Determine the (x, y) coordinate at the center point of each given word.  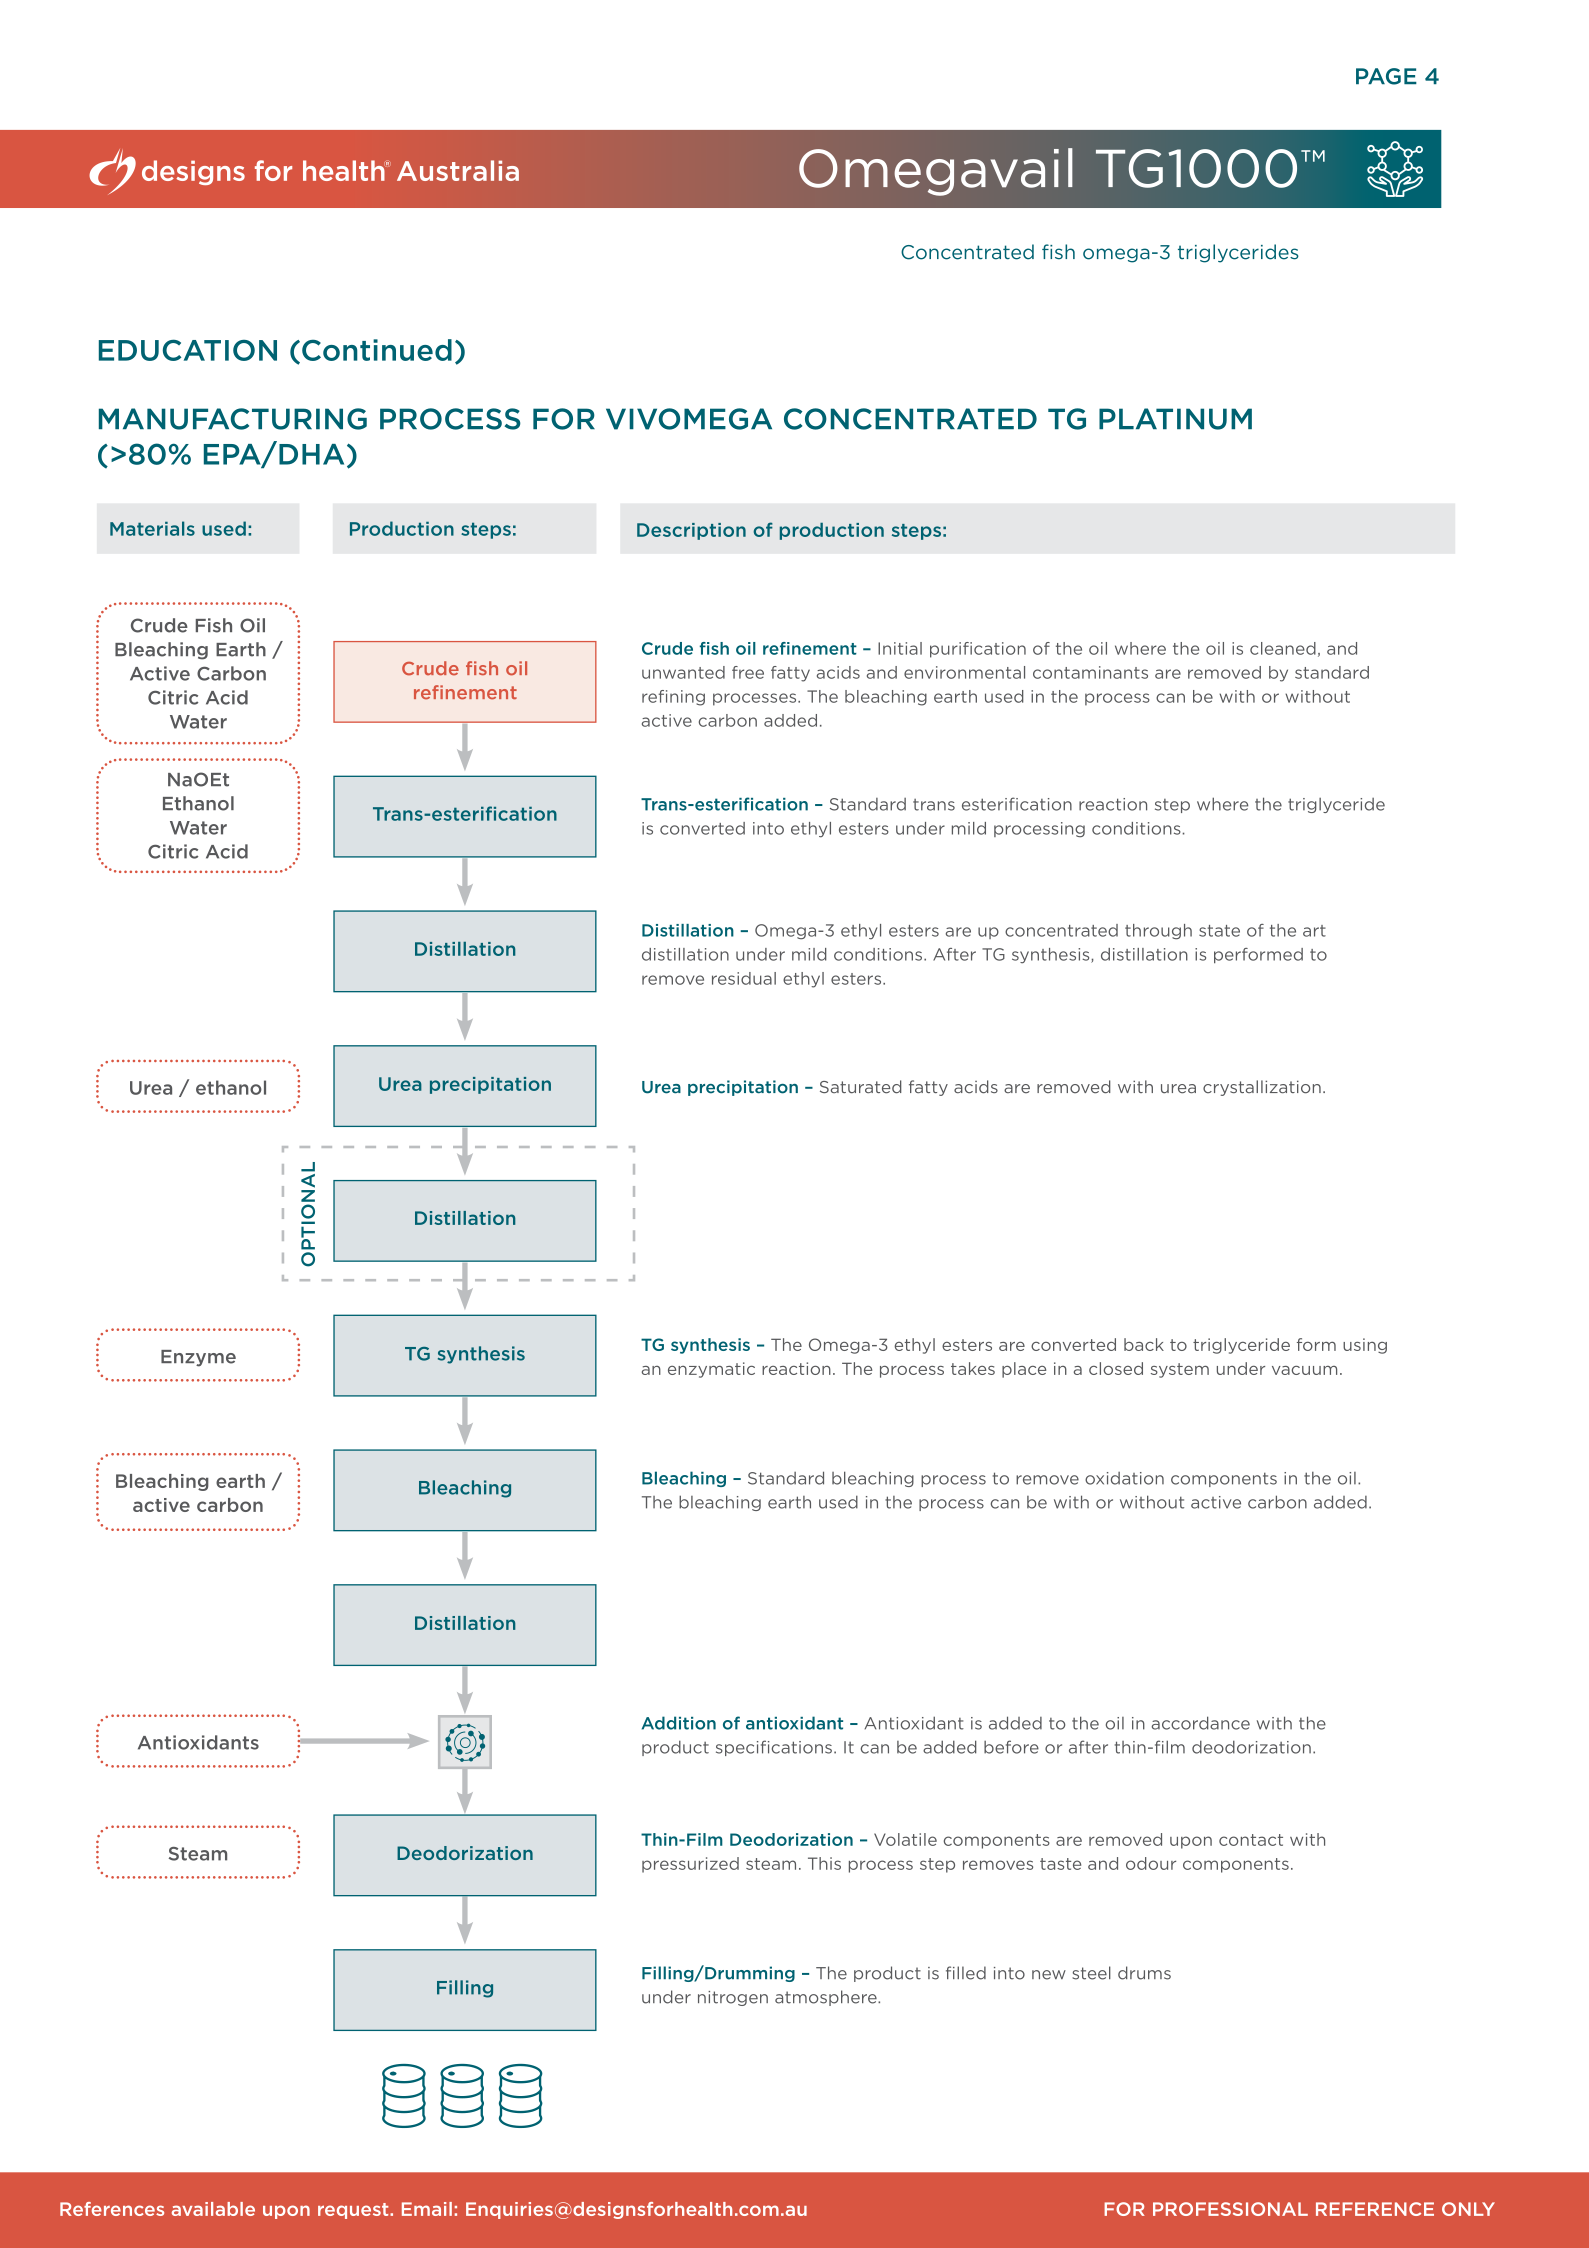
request (354, 2211)
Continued (377, 350)
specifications (774, 1748)
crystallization (1262, 1088)
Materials (152, 528)
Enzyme (198, 1358)
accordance (1201, 1723)
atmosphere (827, 1998)
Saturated (861, 1087)
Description (691, 531)
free (748, 672)
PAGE (1386, 76)
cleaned (1283, 648)
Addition (679, 1723)
